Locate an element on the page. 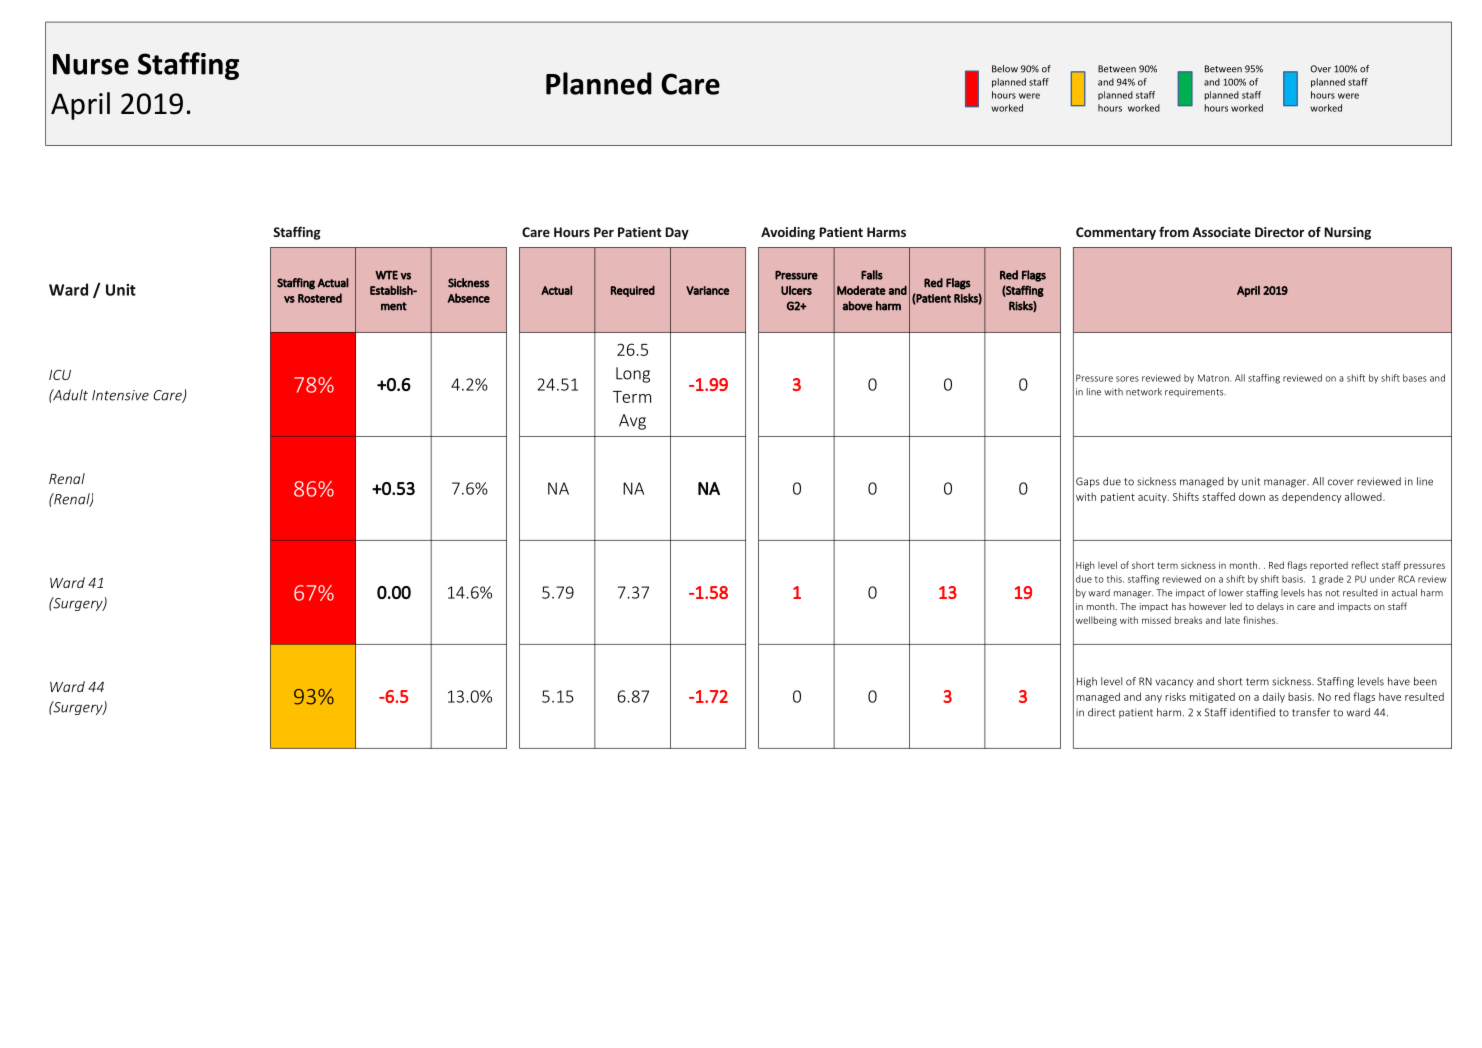 This page has height=1048, width=1482. Variance is located at coordinates (707, 290).
